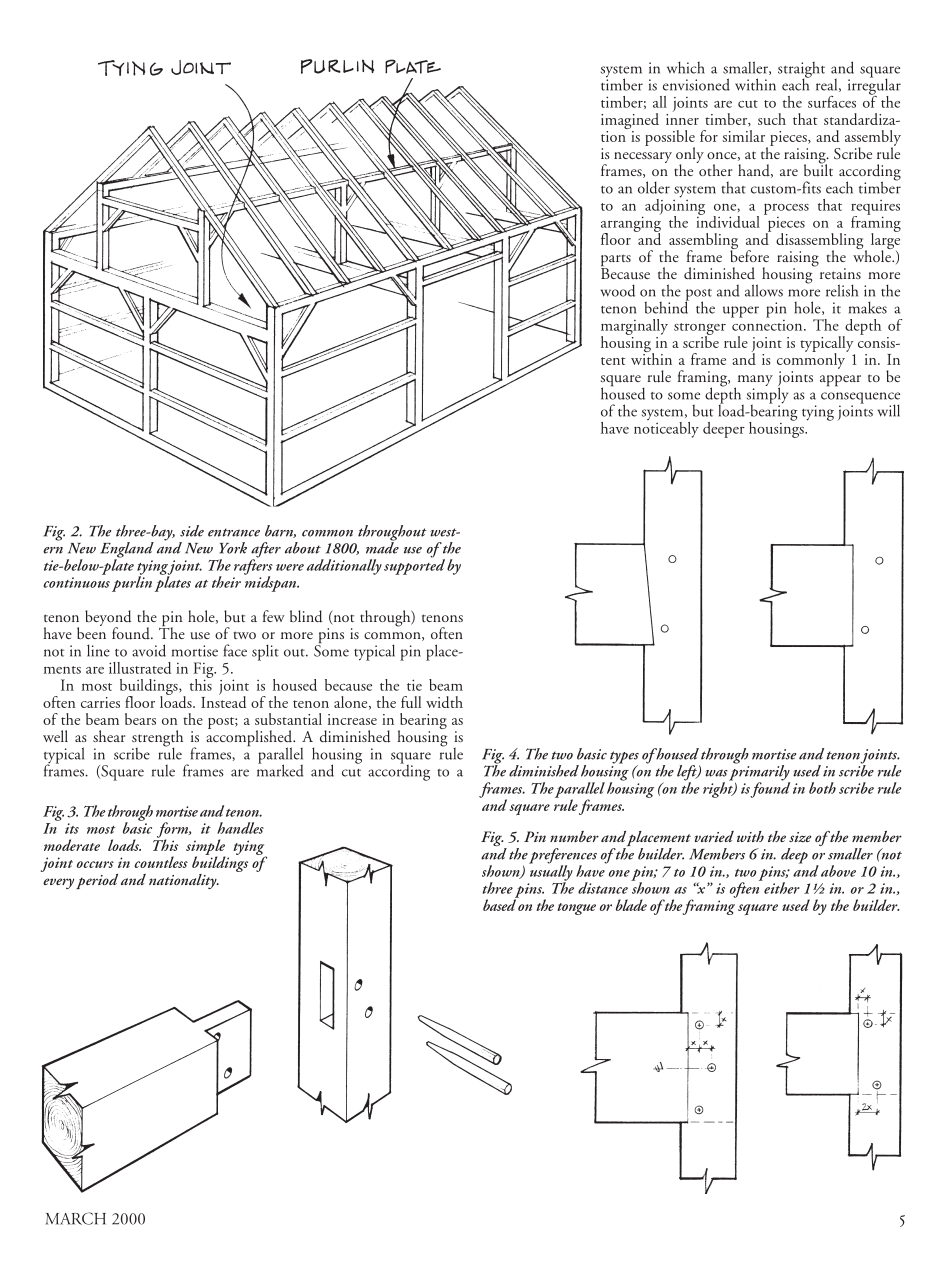 The width and height of the screenshot is (952, 1261). I want to click on simply, so click(767, 395).
